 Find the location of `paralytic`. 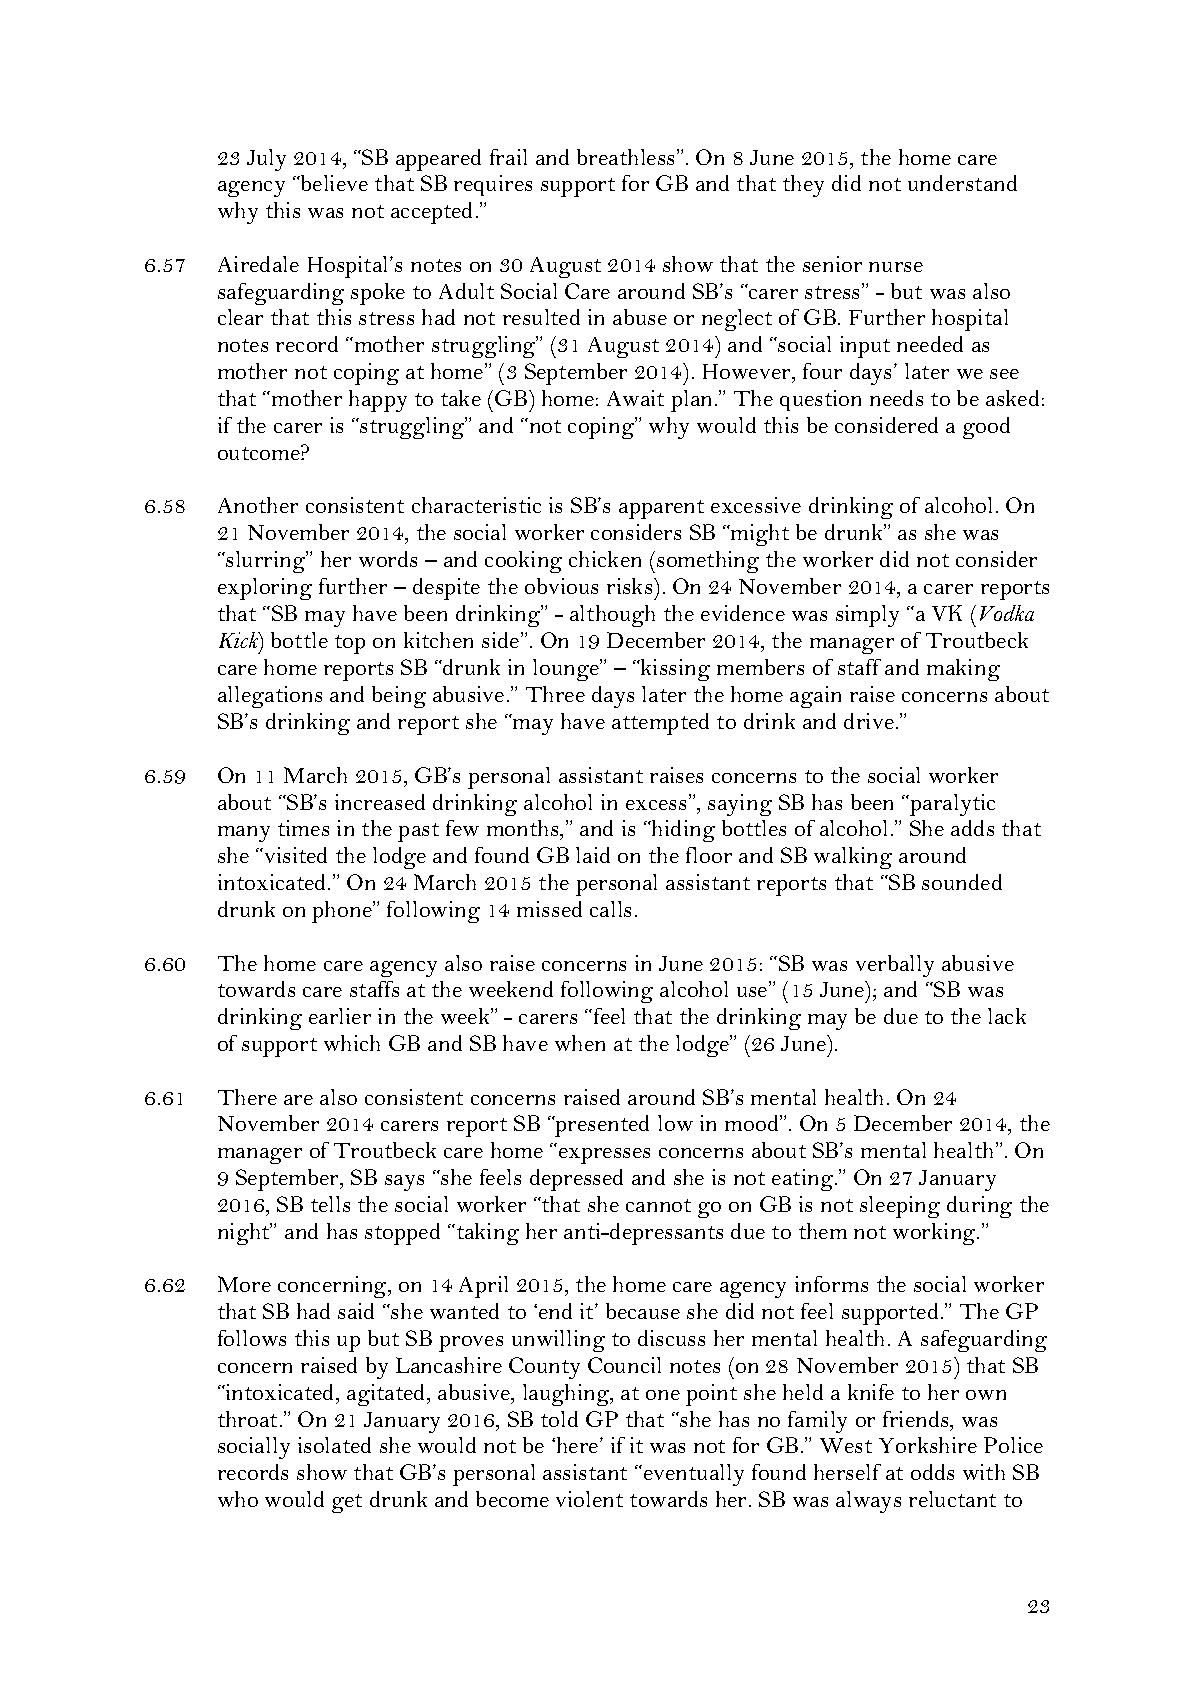

paralytic is located at coordinates (951, 805).
